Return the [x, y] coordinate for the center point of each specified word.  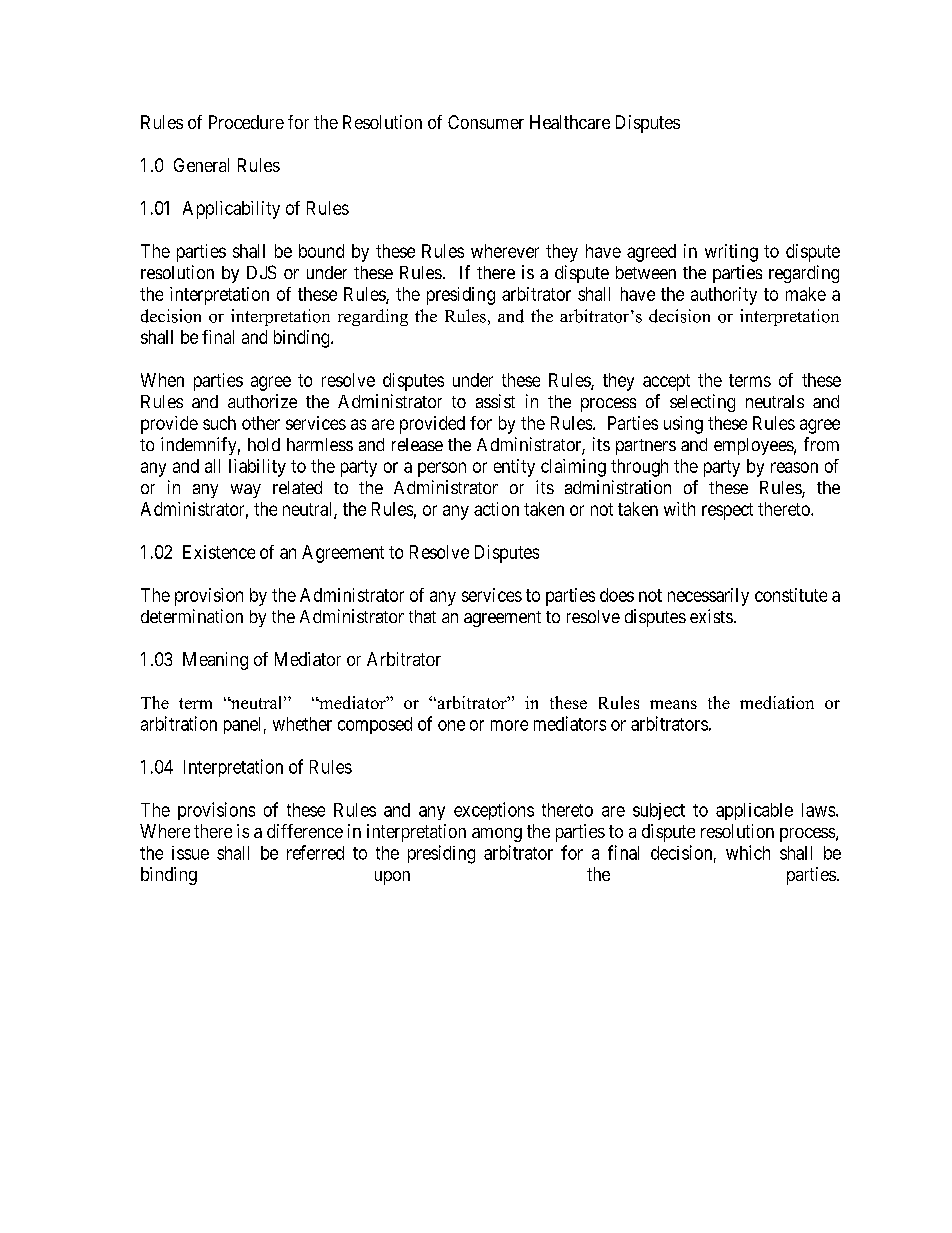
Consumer [486, 122]
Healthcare [570, 122]
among [497, 835]
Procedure [246, 122]
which [748, 852]
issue [190, 853]
